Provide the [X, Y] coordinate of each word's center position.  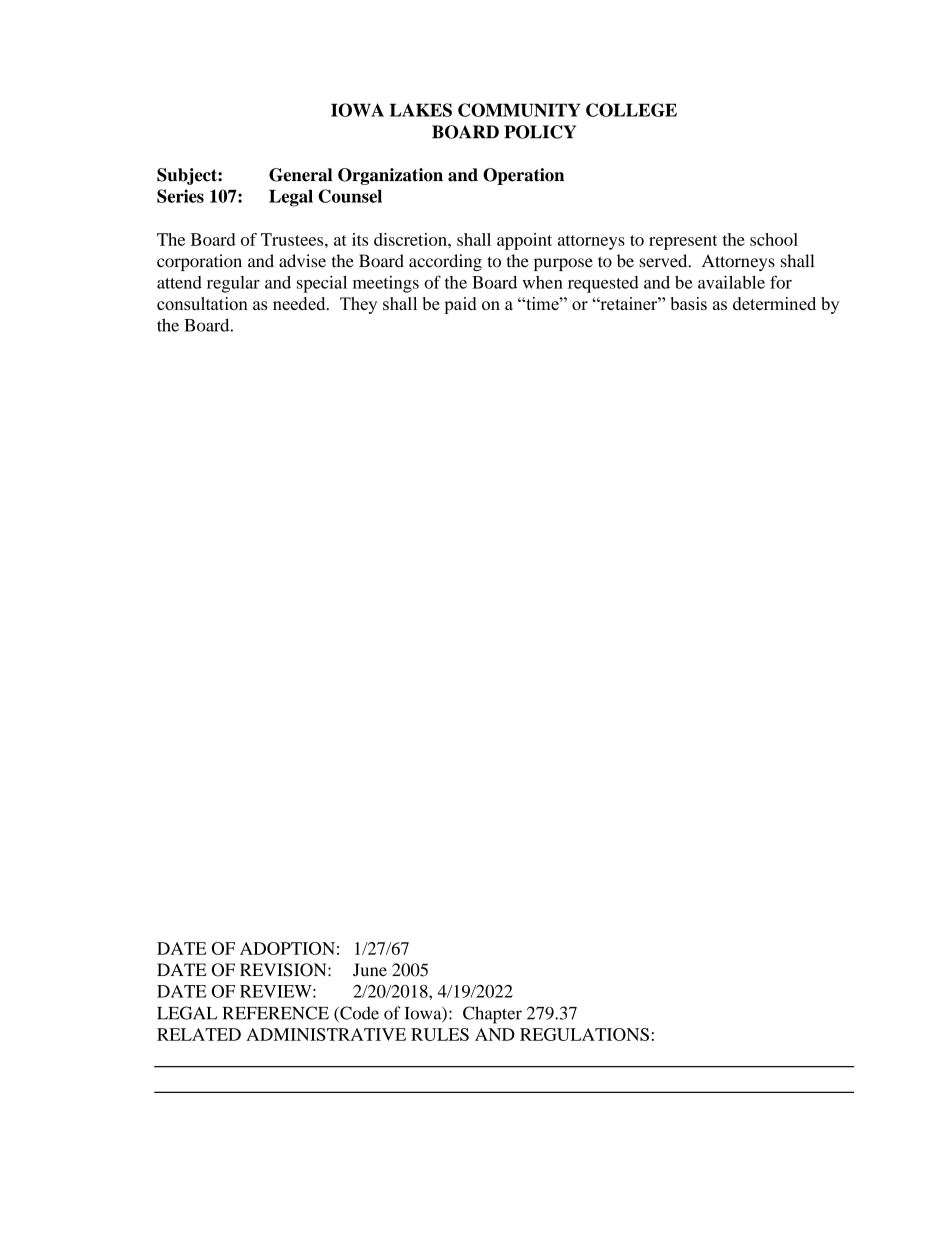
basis [689, 303]
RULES [440, 1034]
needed [300, 303]
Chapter [492, 1015]
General [300, 175]
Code [358, 1014]
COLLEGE [631, 110]
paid [460, 305]
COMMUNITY [519, 110]
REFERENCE [276, 1013]
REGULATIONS [584, 1034]
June [370, 970]
